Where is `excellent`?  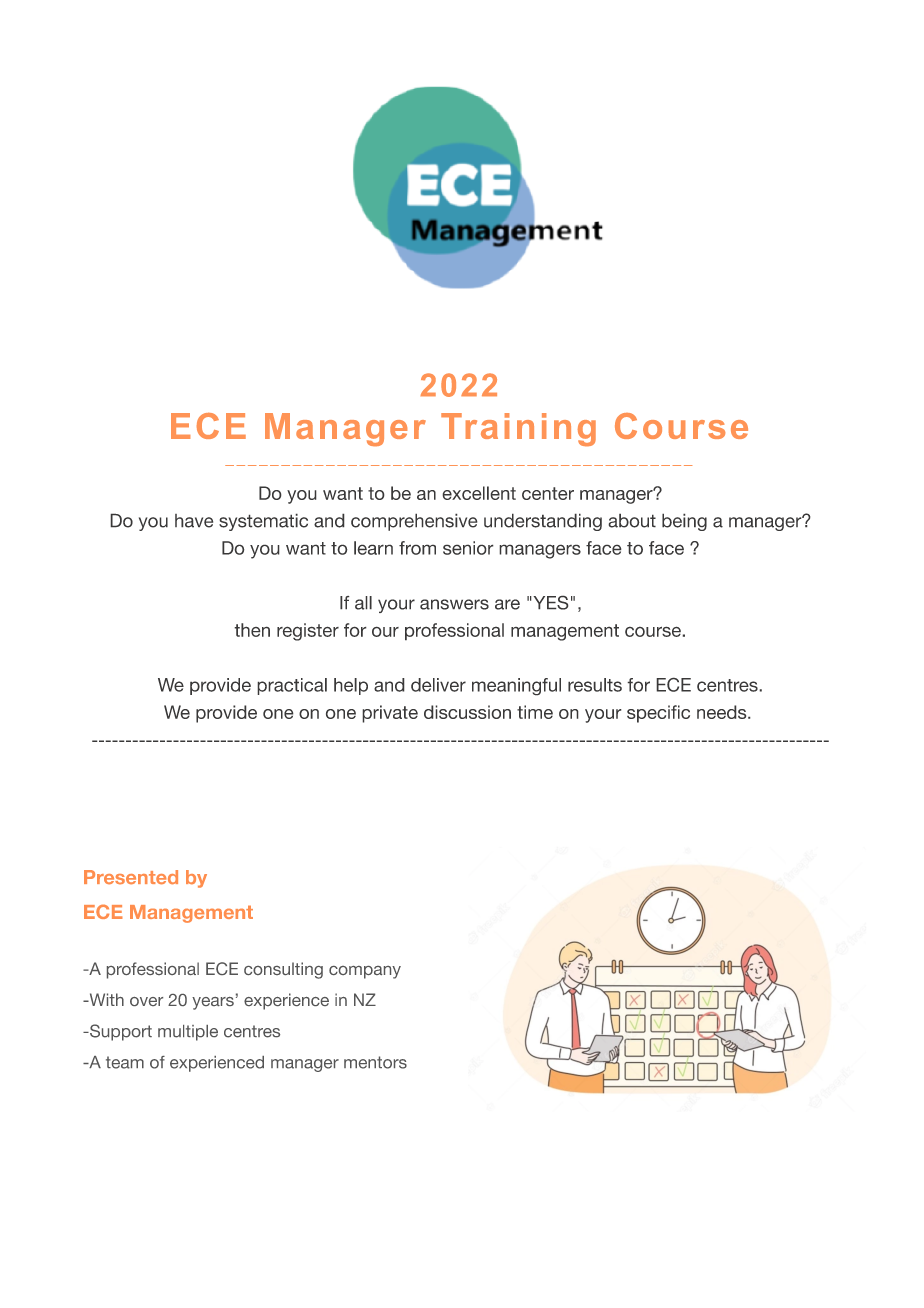
excellent is located at coordinates (479, 493).
